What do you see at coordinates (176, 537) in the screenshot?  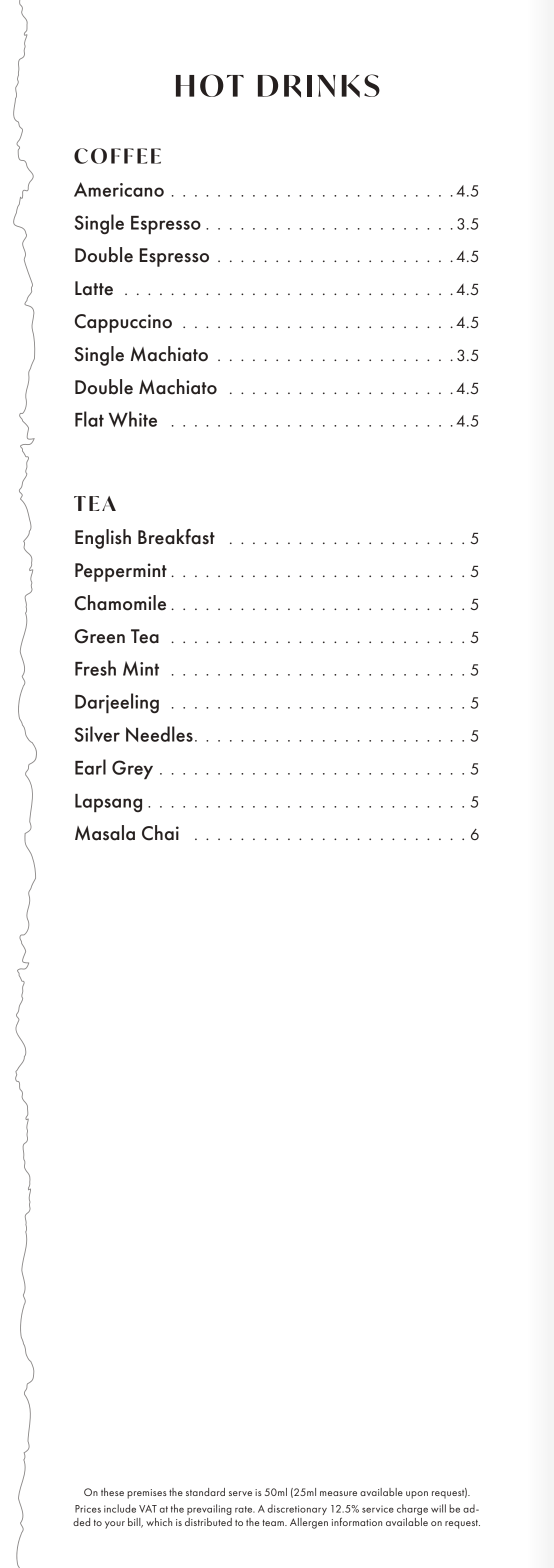 I see `Breakfast` at bounding box center [176, 537].
